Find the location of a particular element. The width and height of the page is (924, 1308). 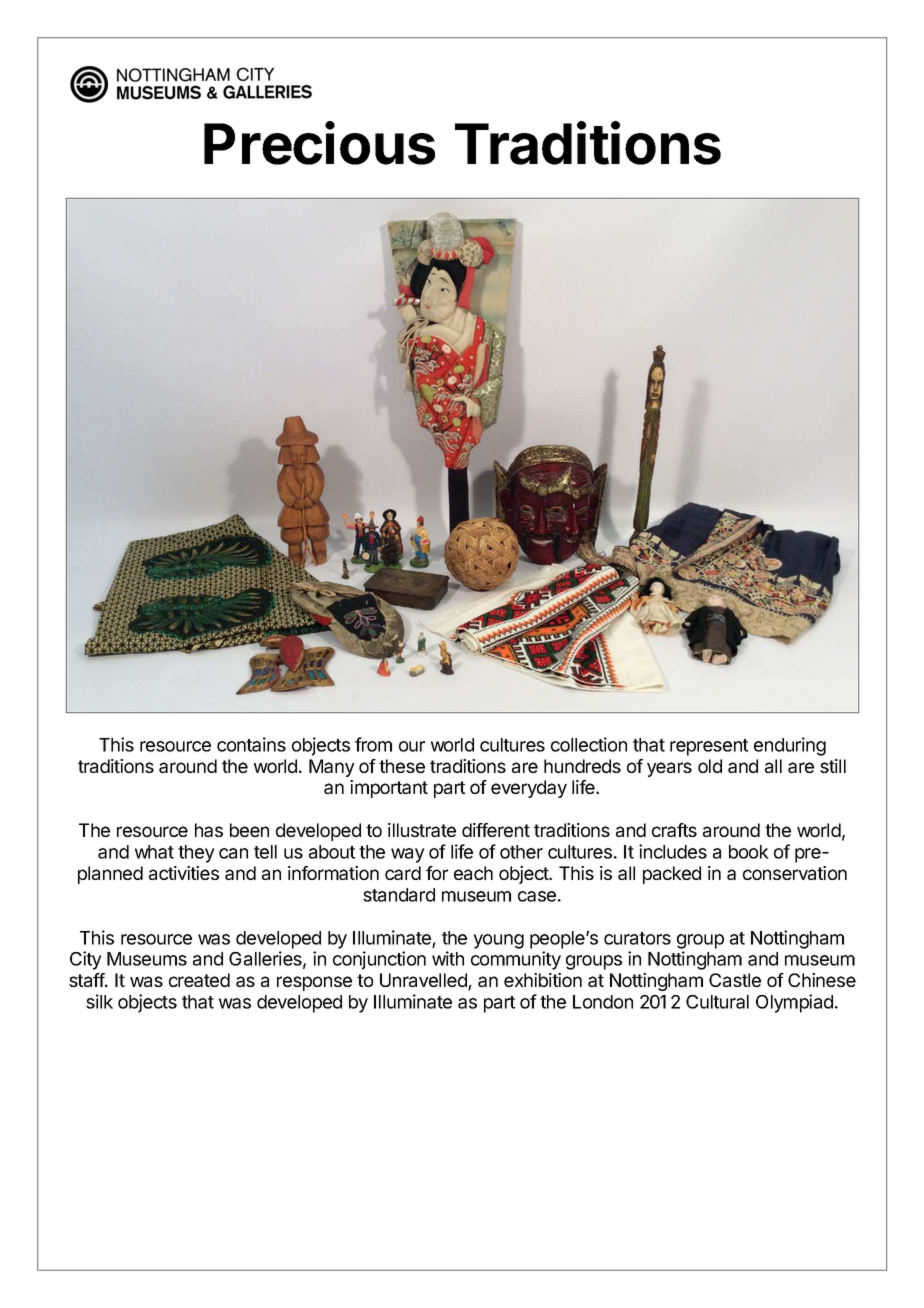

created is located at coordinates (199, 980).
